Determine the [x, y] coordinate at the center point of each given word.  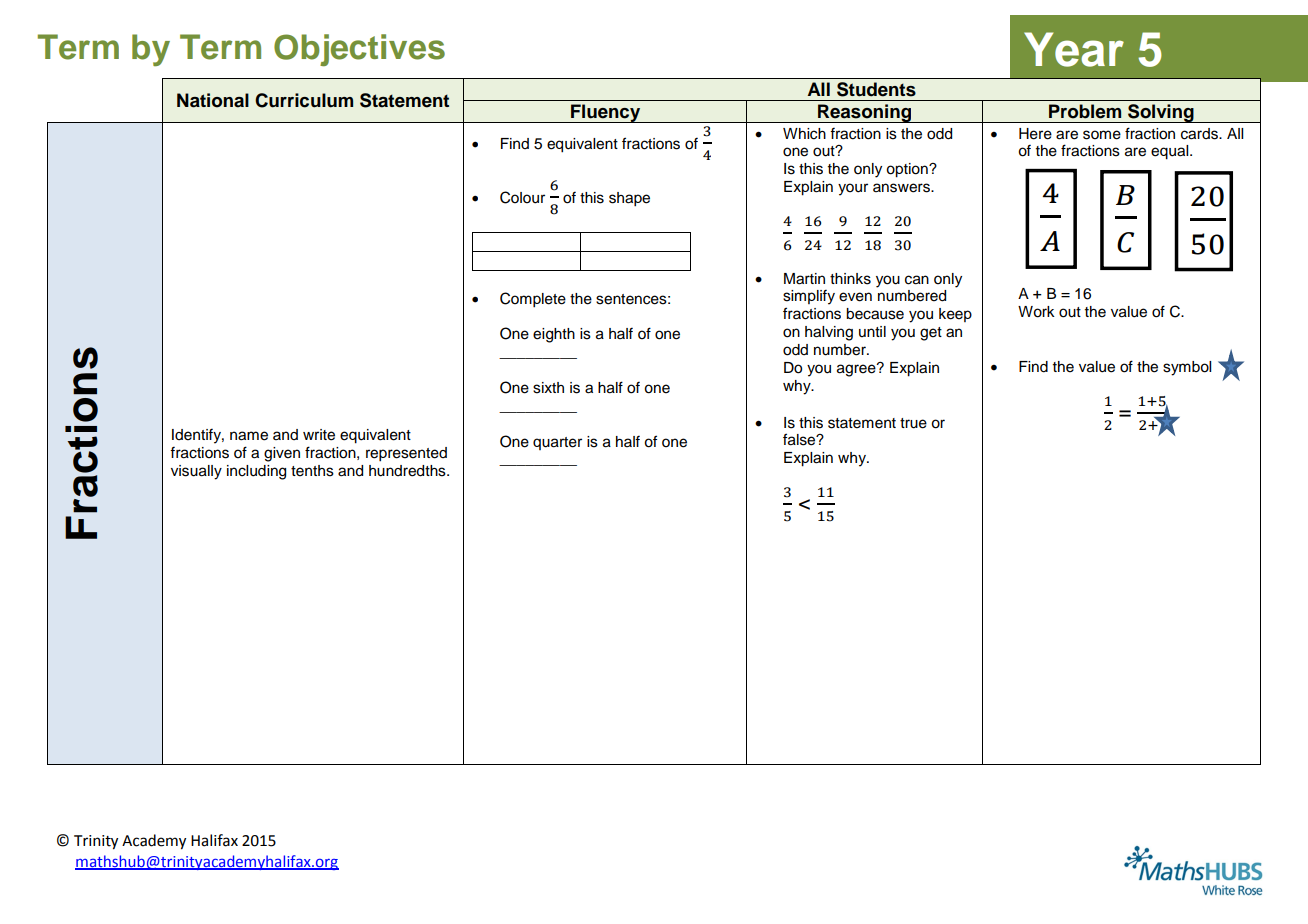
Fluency [606, 113]
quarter [557, 443]
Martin [804, 279]
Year [1074, 49]
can [917, 280]
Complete [533, 300]
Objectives [359, 50]
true [913, 423]
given [282, 454]
